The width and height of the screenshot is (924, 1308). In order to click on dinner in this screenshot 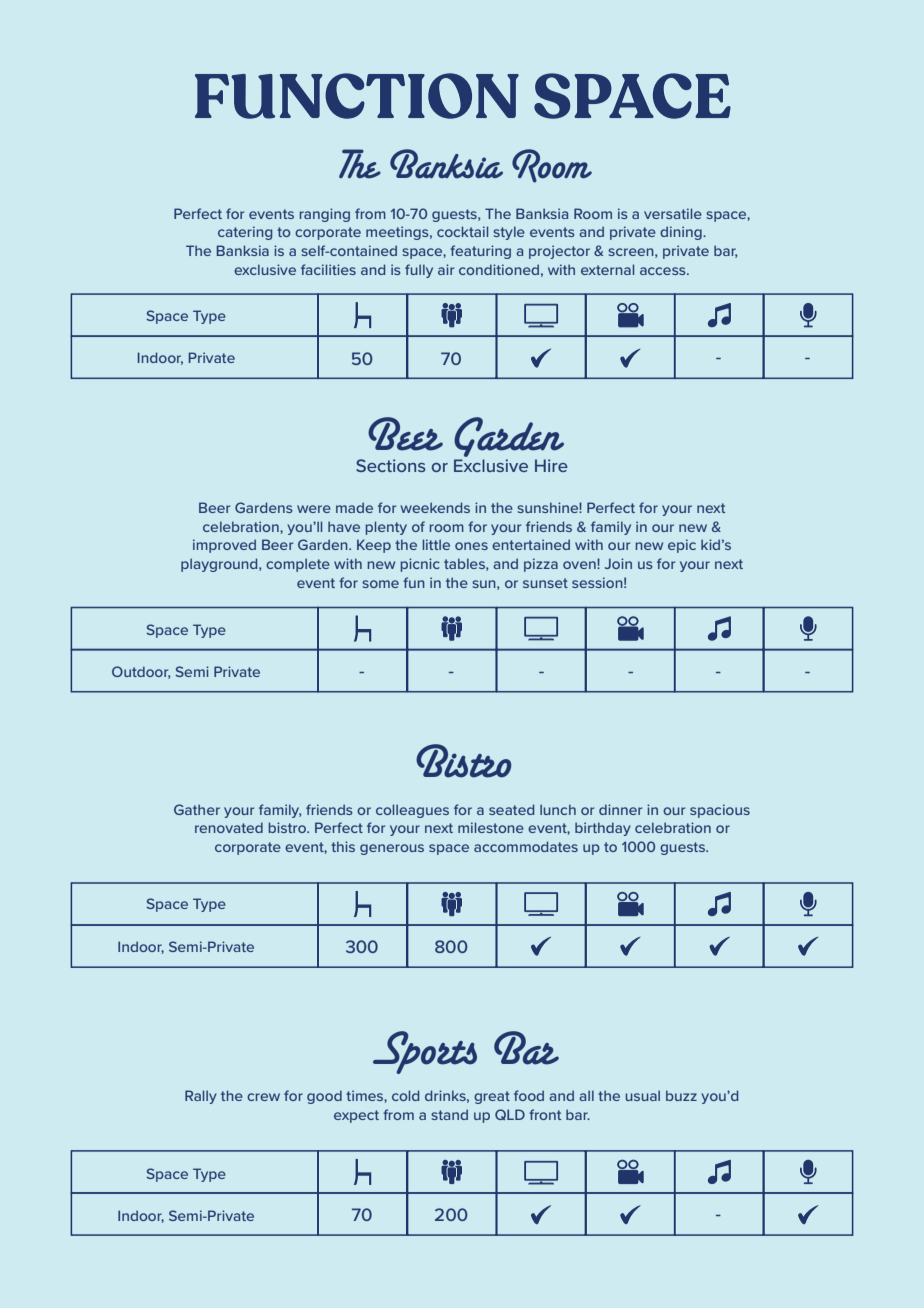, I will do `click(620, 809)`.
